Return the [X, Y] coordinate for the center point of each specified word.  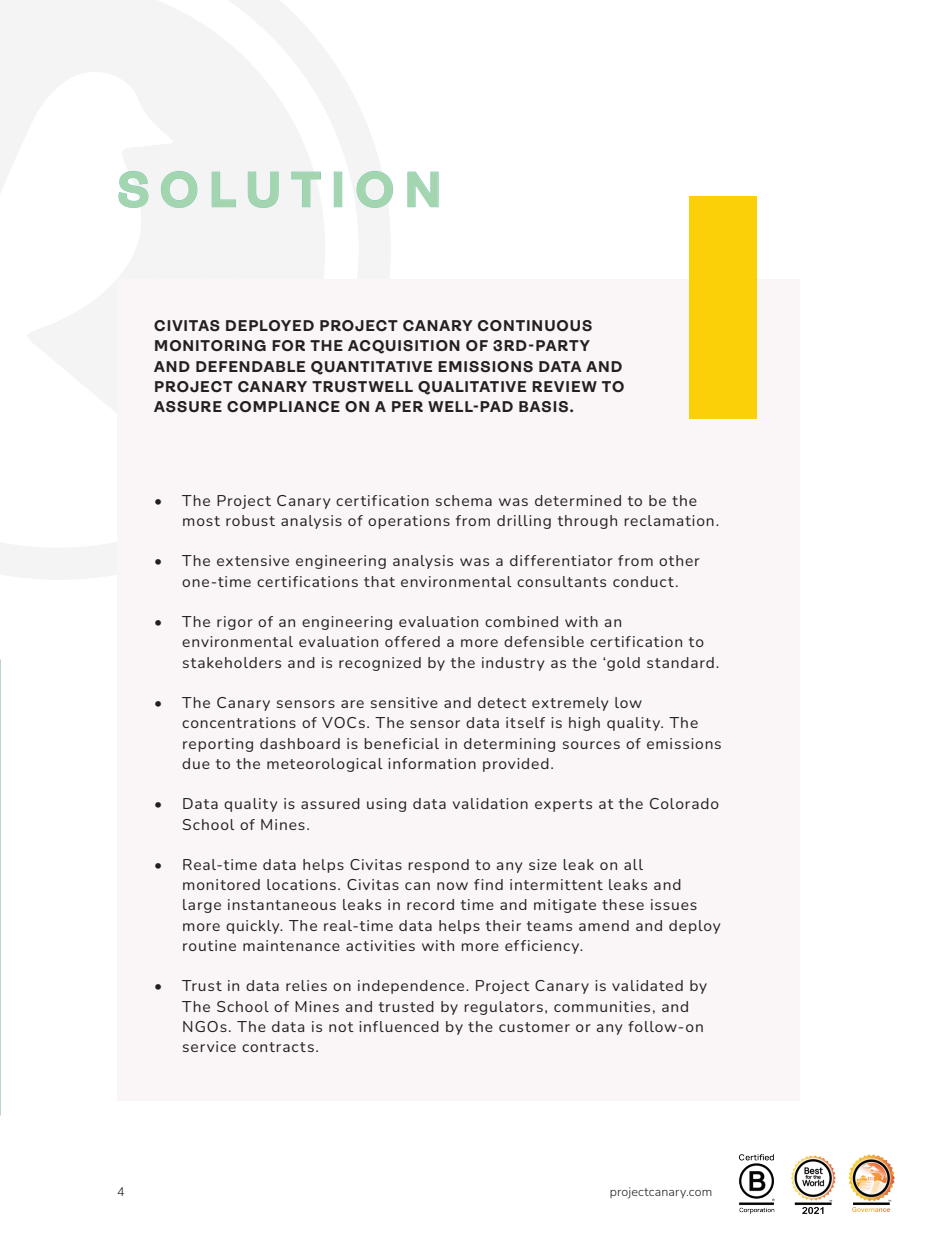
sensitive [404, 702]
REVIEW [564, 386]
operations [409, 522]
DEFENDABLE [250, 366]
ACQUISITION [404, 347]
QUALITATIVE [472, 388]
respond [438, 866]
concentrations [239, 722]
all [633, 864]
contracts [278, 1047]
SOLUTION [278, 189]
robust [250, 520]
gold [622, 664]
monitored [221, 884]
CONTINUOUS [535, 326]
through [587, 522]
